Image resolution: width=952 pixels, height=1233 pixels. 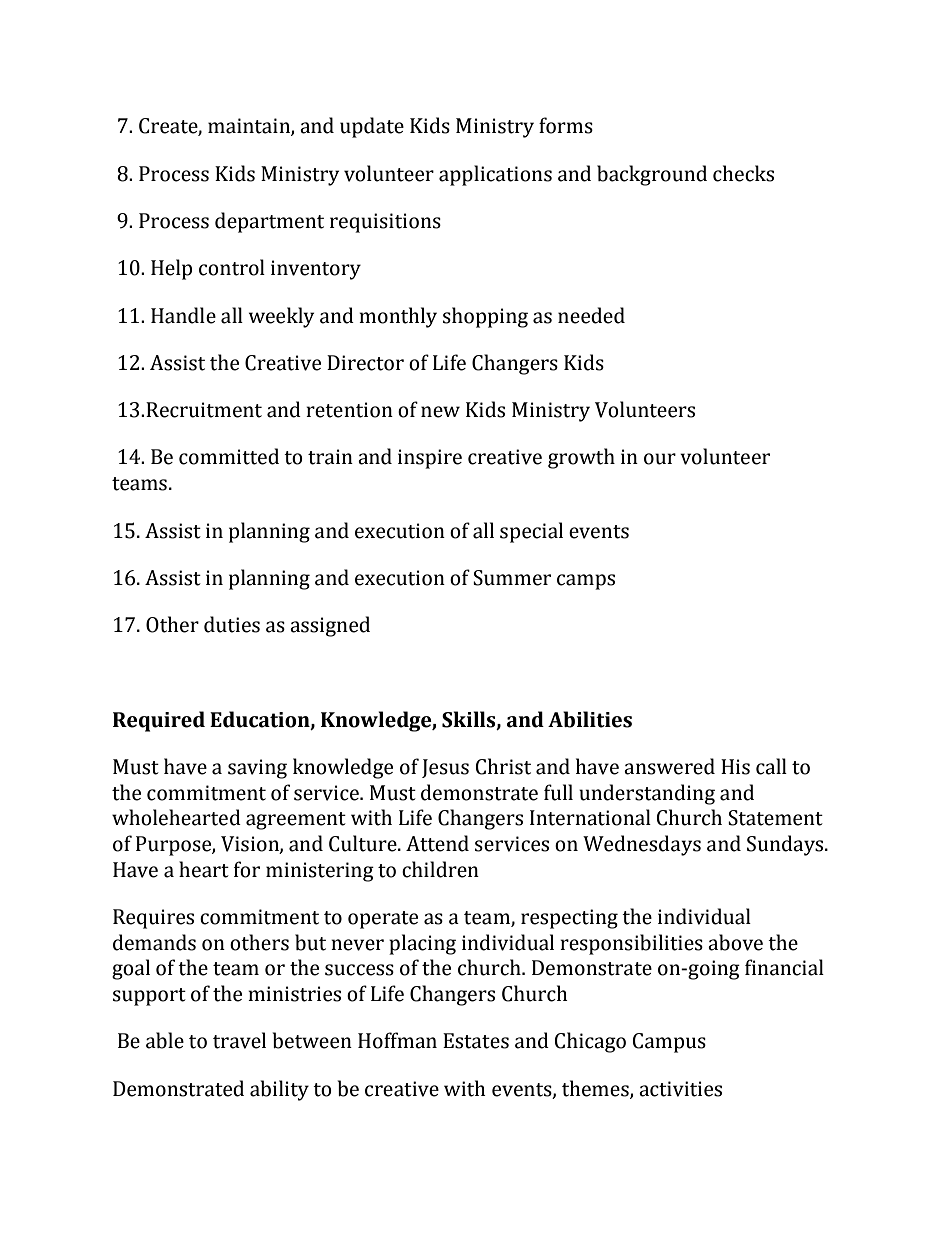 What do you see at coordinates (229, 456) in the image?
I see `committed` at bounding box center [229, 456].
